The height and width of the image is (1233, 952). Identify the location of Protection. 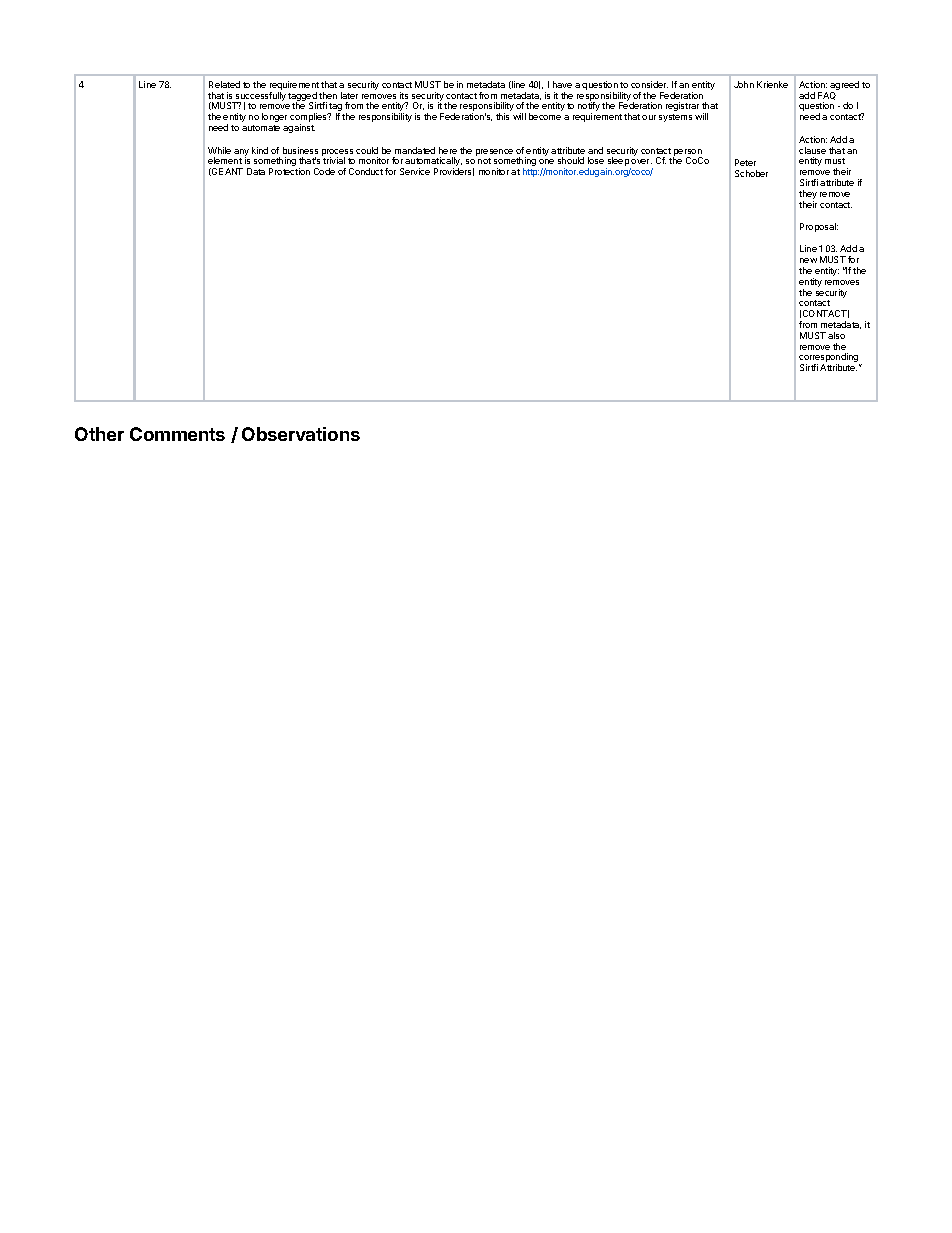
(289, 171).
